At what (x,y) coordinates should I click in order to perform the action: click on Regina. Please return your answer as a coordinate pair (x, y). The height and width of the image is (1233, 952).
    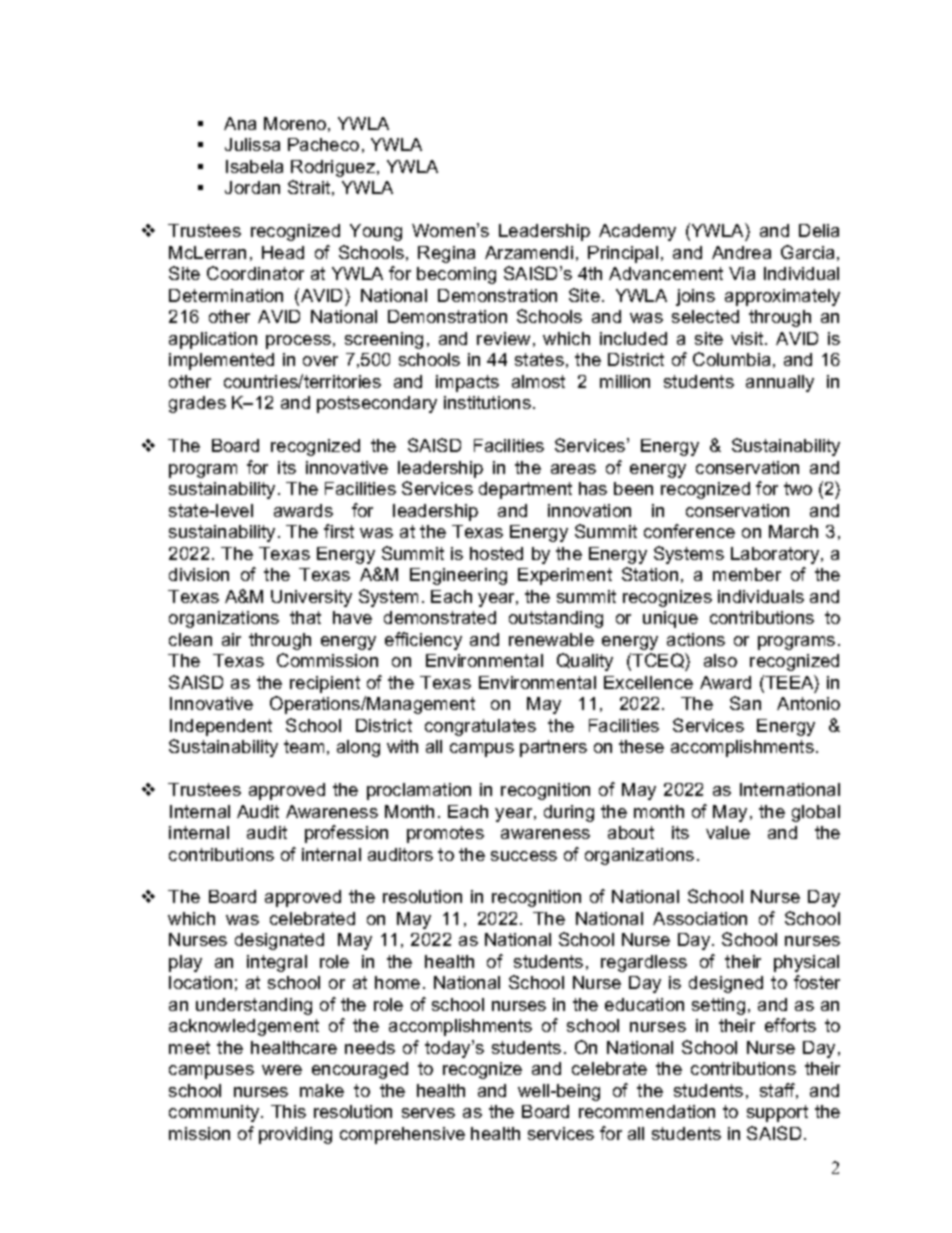
    Looking at the image, I should click on (446, 254).
